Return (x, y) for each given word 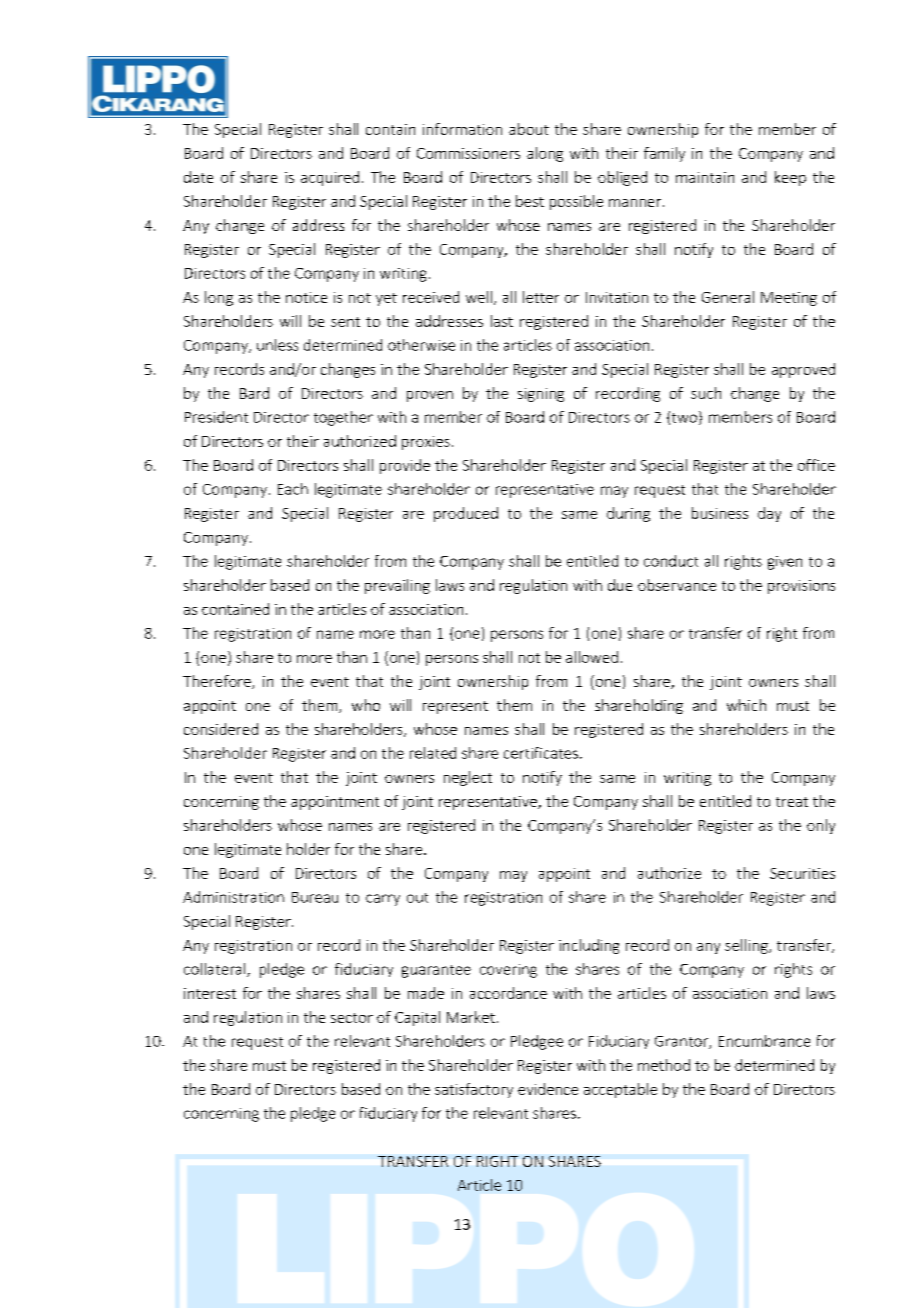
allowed (592, 657)
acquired (330, 178)
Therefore (218, 682)
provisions (801, 587)
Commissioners (468, 153)
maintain (705, 177)
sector (352, 1018)
